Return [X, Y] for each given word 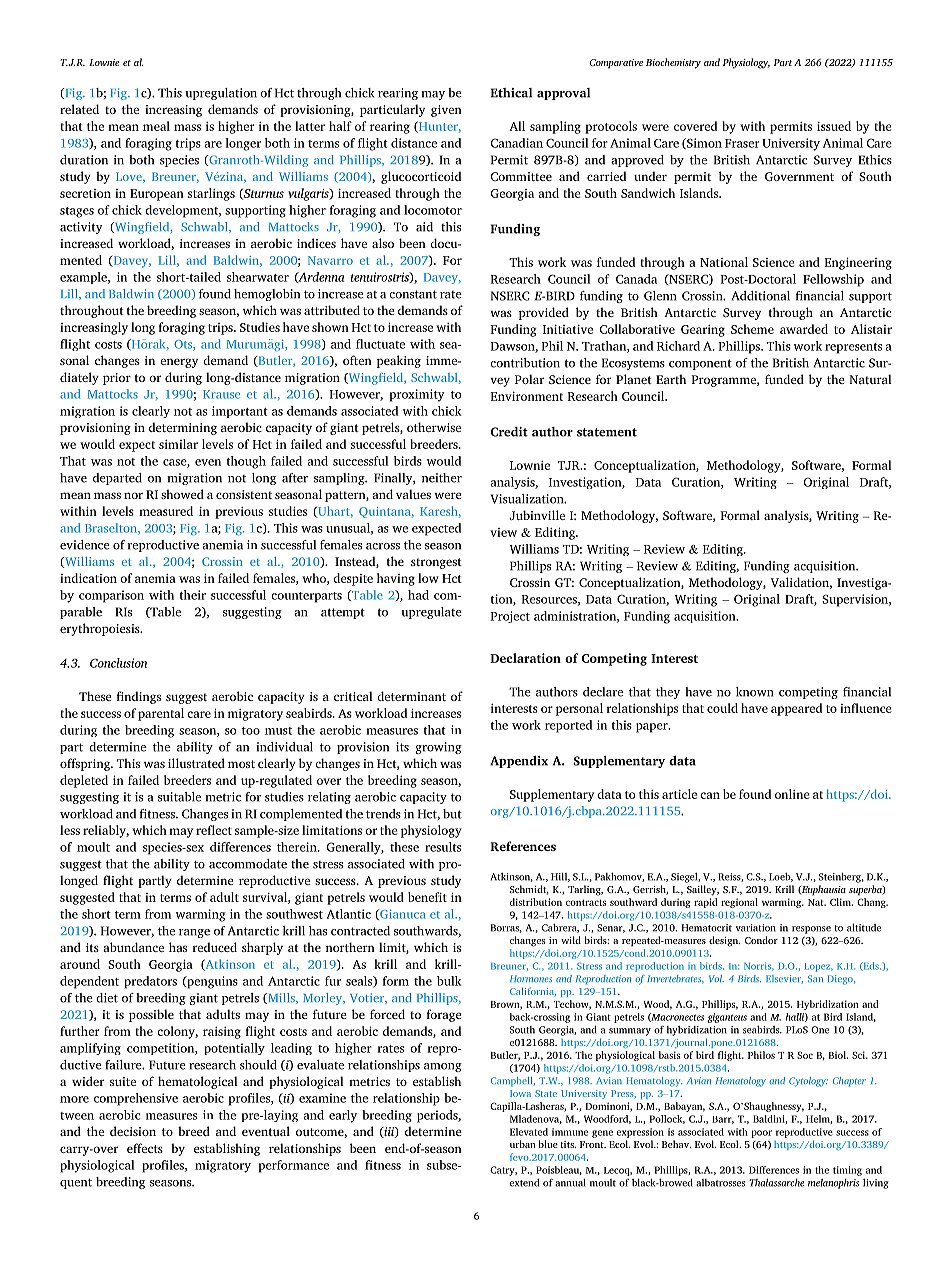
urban [523, 1144]
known [755, 692]
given [446, 111]
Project [510, 617]
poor [761, 1134]
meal [156, 126]
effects [145, 1148]
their [192, 595]
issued [834, 126]
